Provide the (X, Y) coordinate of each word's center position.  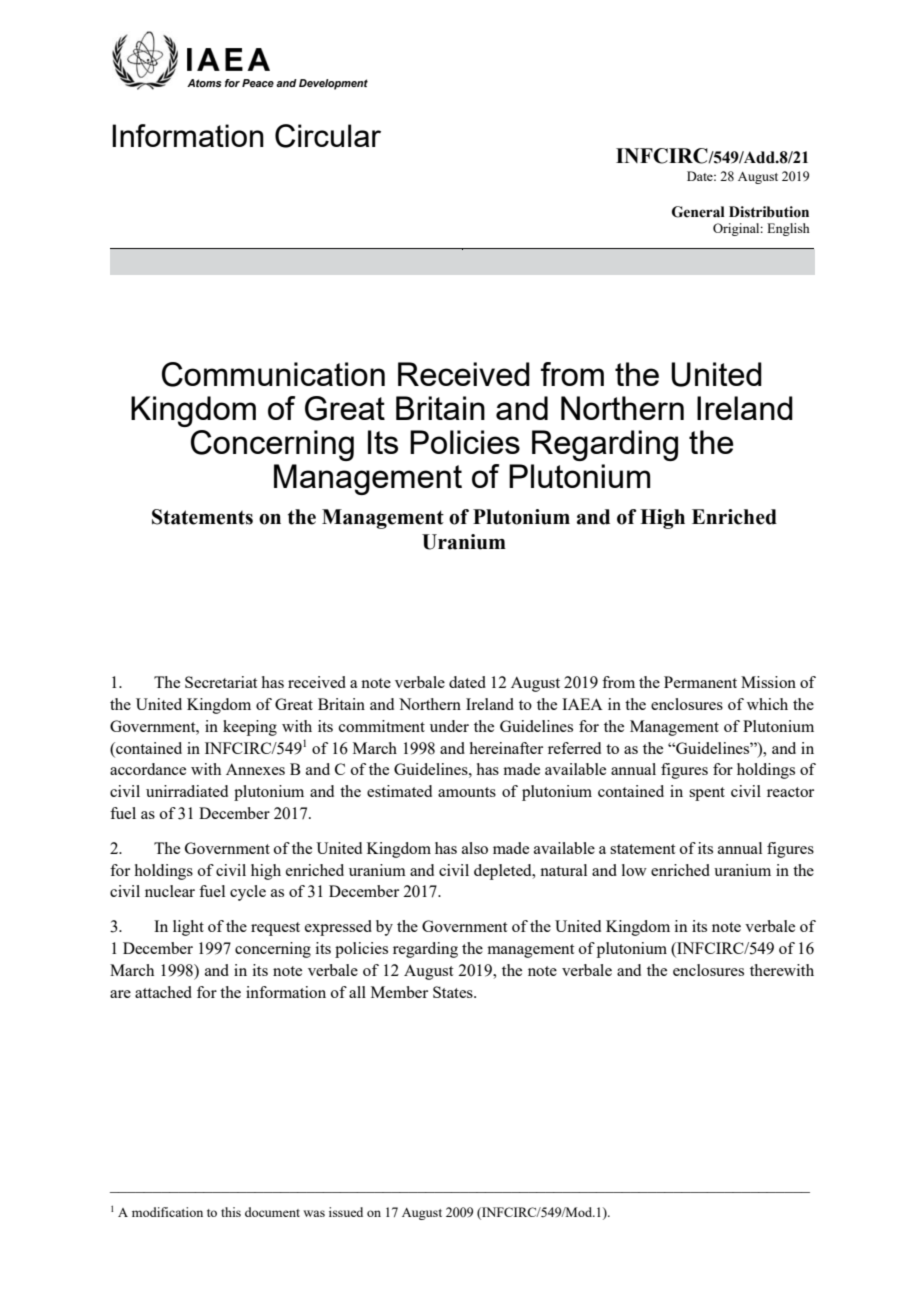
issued (346, 1212)
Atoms (204, 83)
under (449, 726)
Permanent (700, 682)
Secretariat (221, 682)
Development (333, 84)
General (698, 212)
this (231, 1212)
